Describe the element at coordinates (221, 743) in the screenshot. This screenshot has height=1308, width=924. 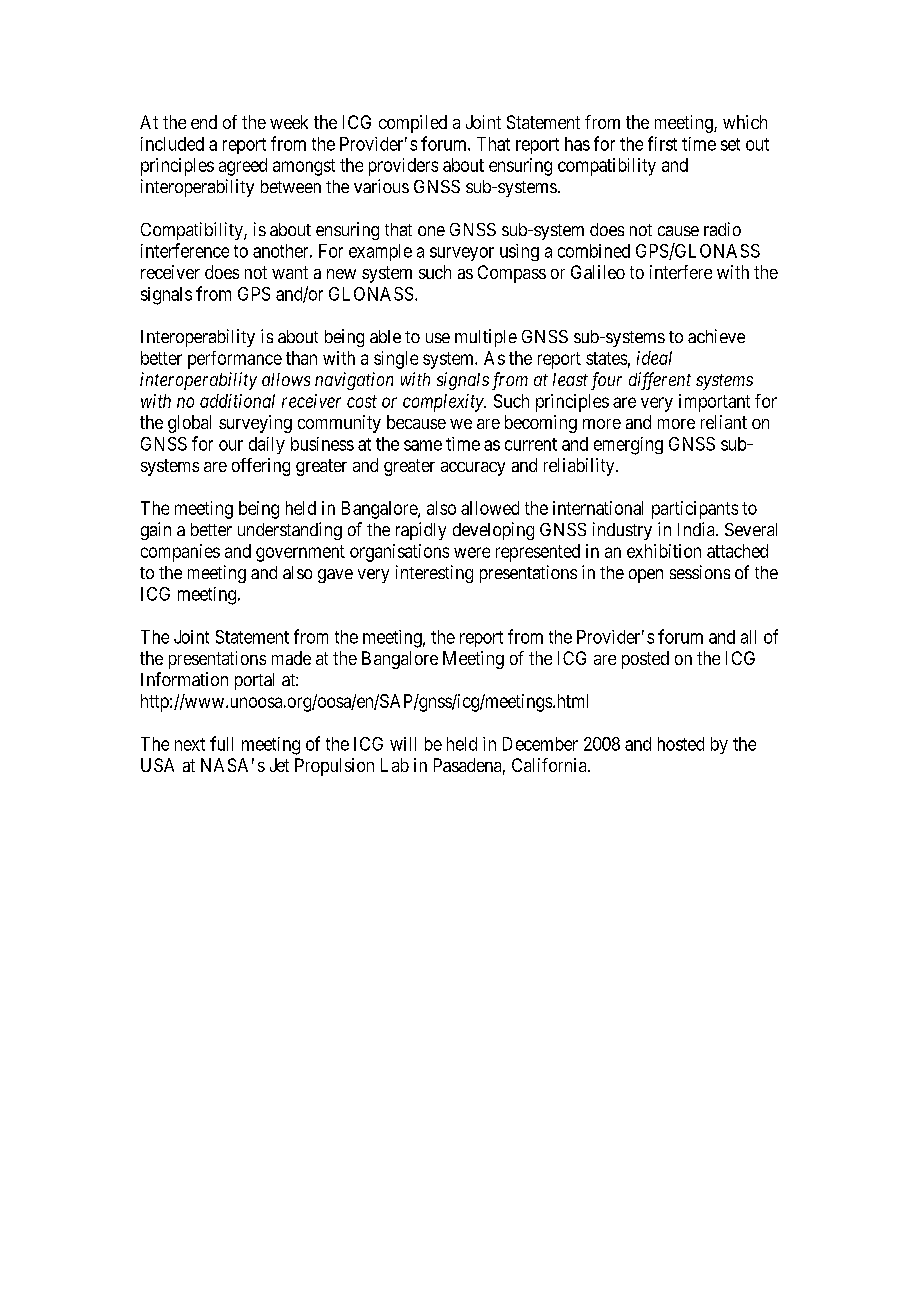
I see `full` at that location.
